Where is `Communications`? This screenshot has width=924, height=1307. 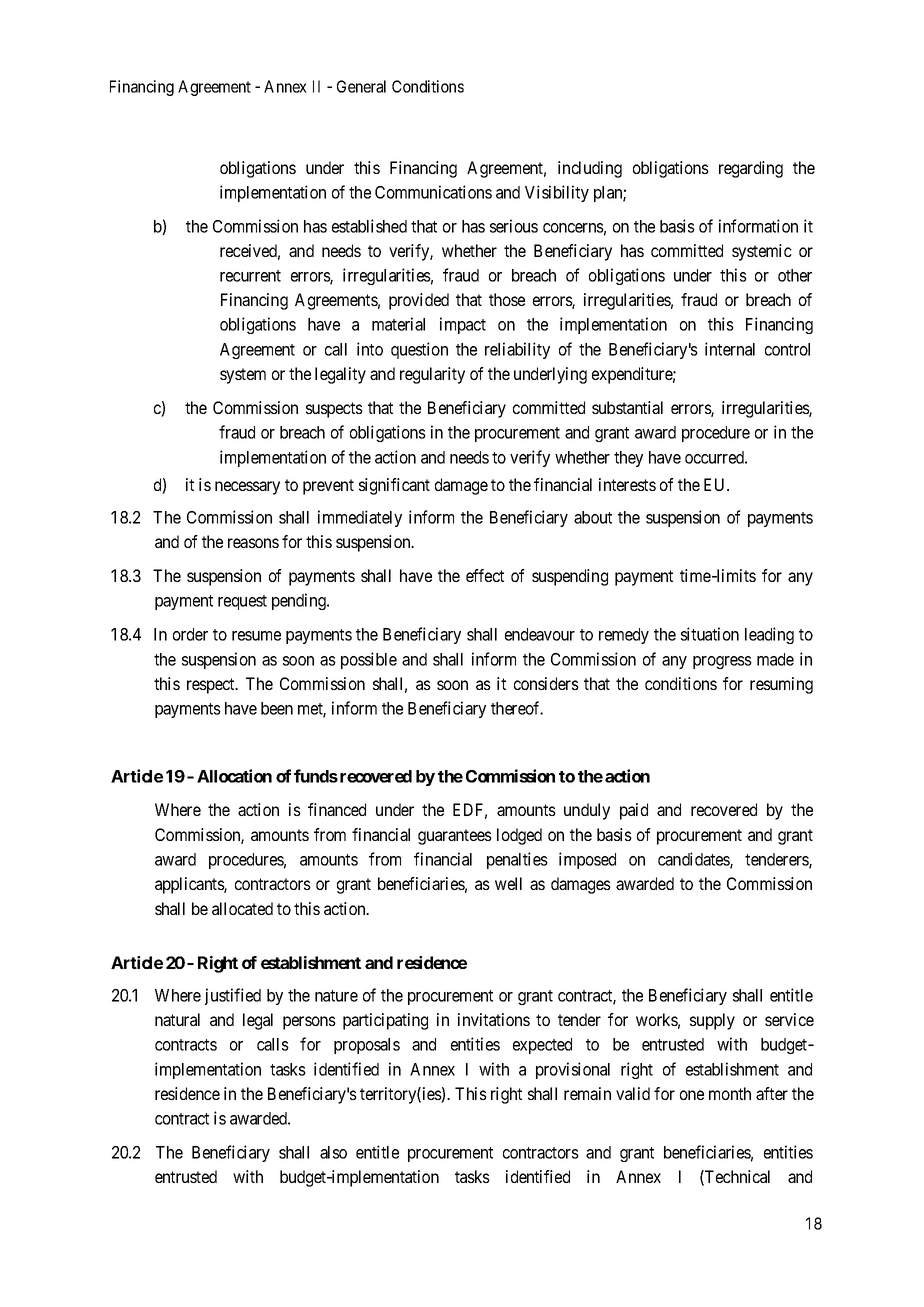 Communications is located at coordinates (433, 192).
